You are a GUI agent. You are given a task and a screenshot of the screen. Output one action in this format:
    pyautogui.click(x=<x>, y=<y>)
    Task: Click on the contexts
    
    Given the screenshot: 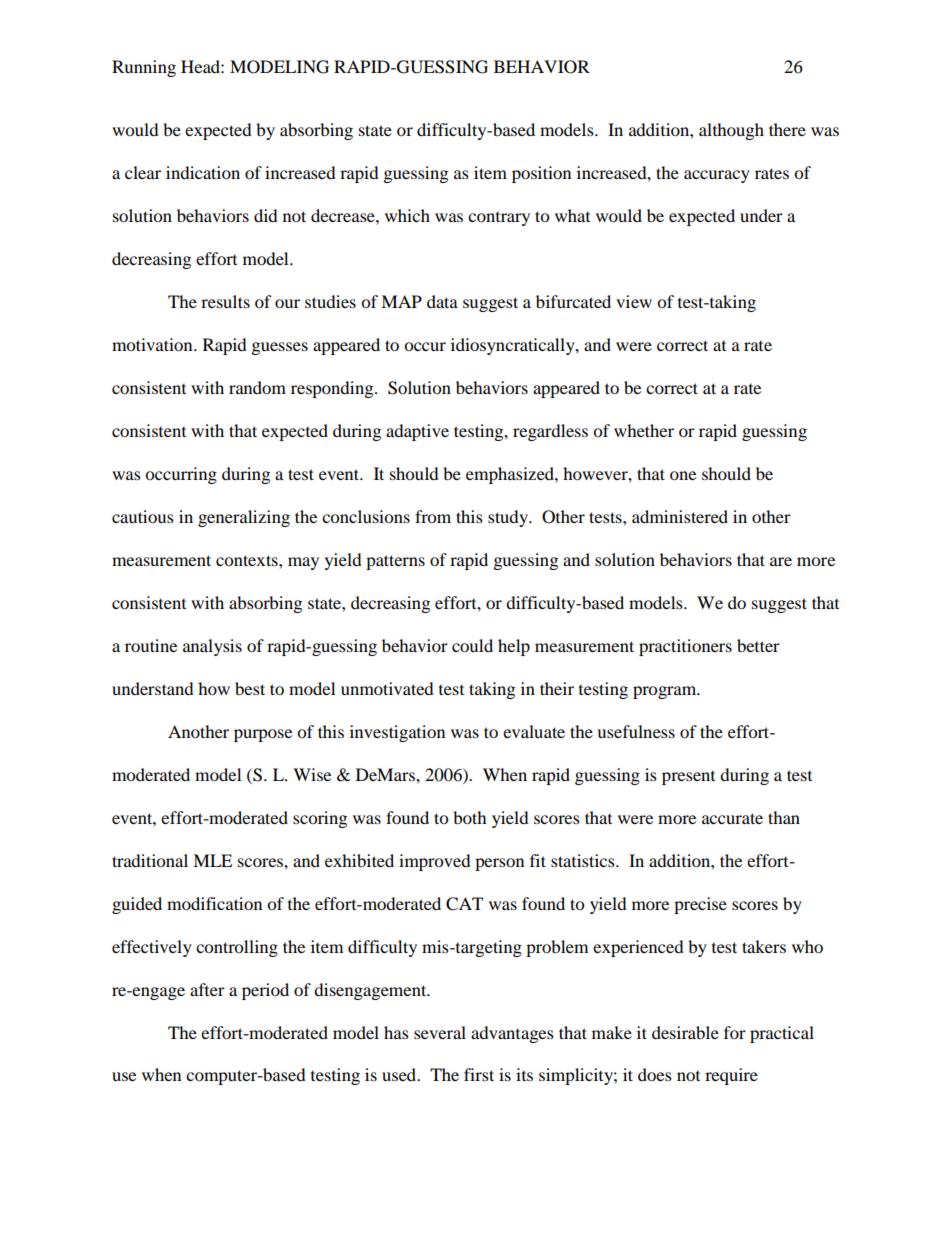 What is the action you would take?
    pyautogui.click(x=248, y=560)
